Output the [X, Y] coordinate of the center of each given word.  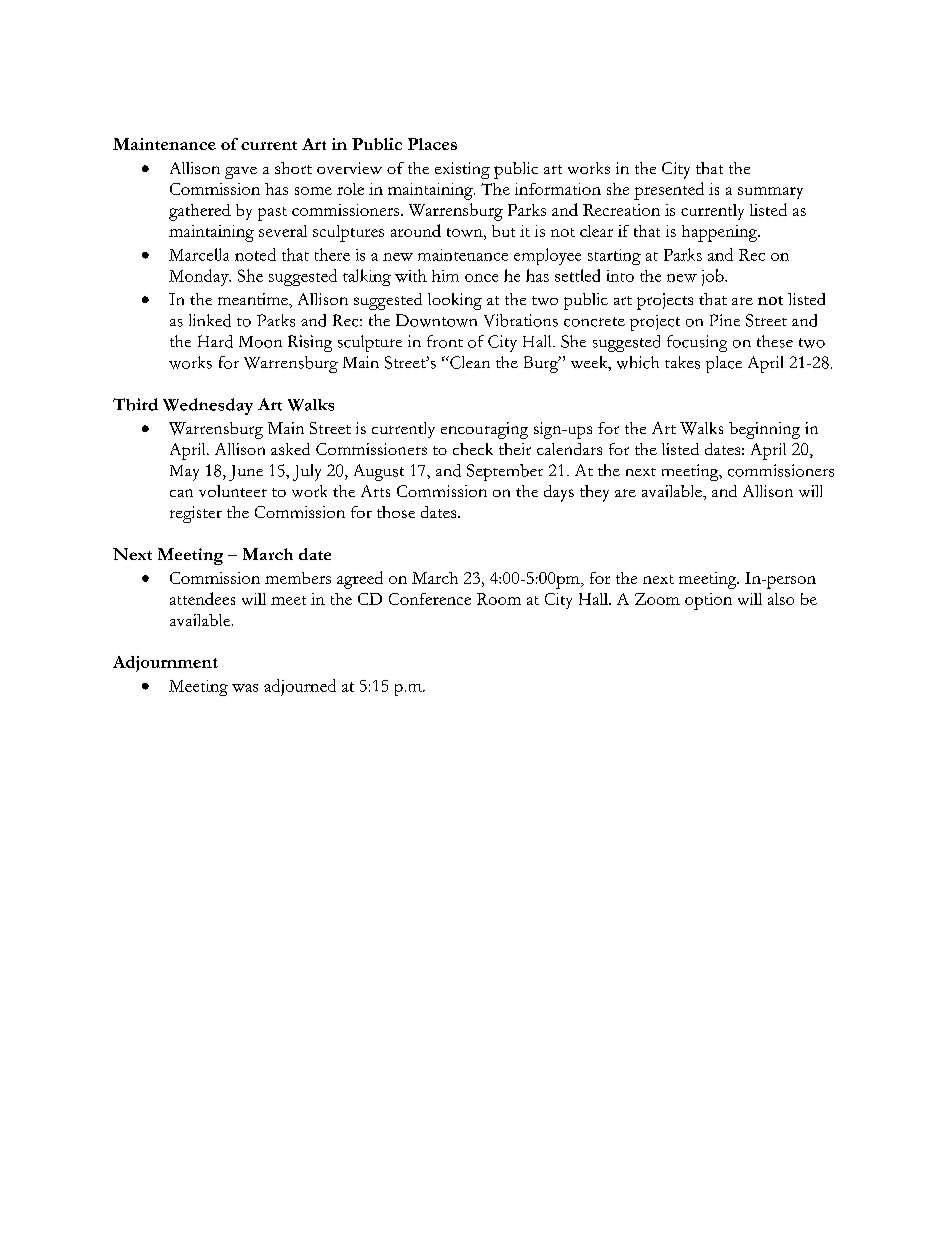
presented [669, 191]
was [245, 688]
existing [462, 170]
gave [241, 173]
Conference [430, 599]
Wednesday [208, 406]
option [708, 601]
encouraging [484, 430]
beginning [764, 430]
